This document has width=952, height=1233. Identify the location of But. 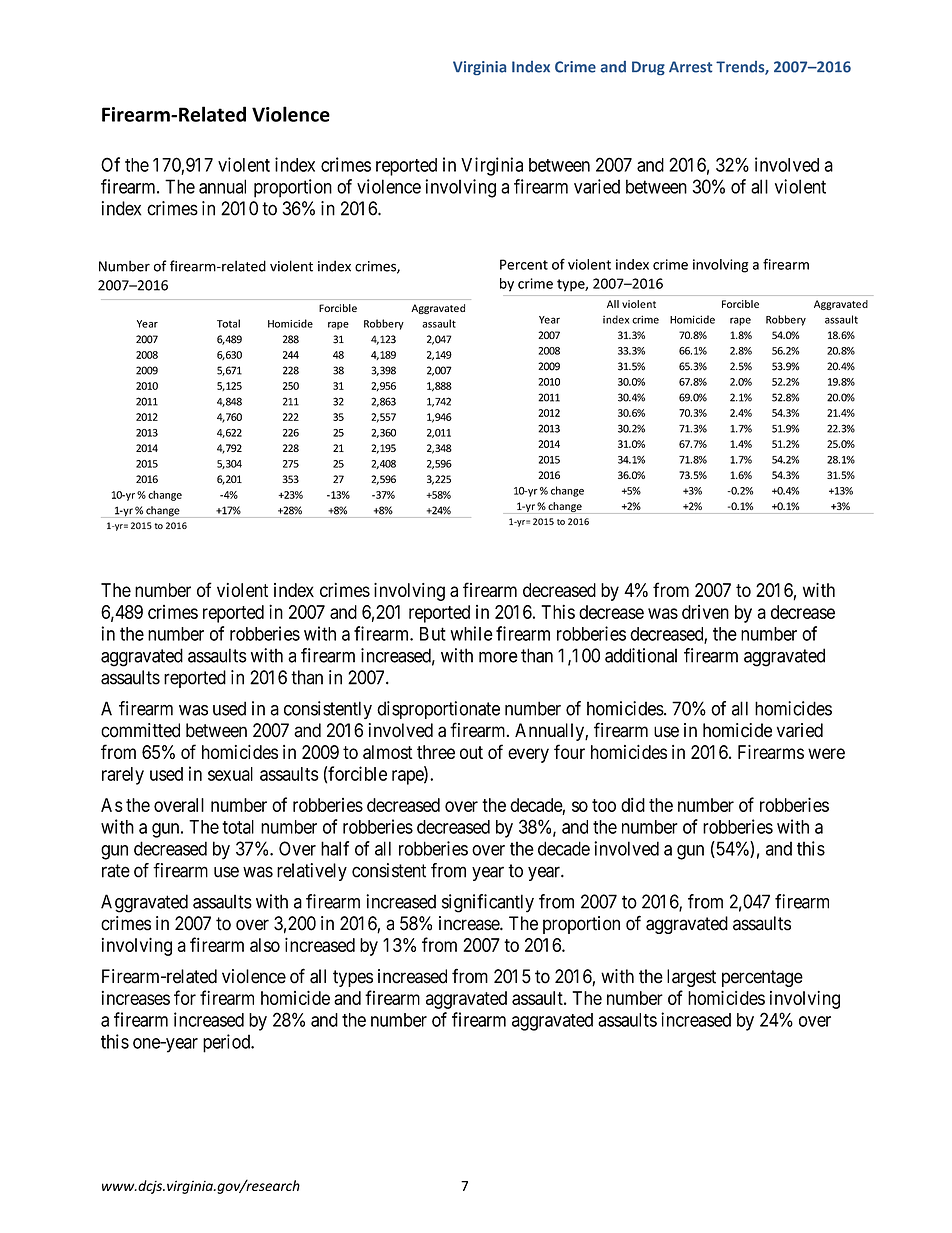
(433, 634).
